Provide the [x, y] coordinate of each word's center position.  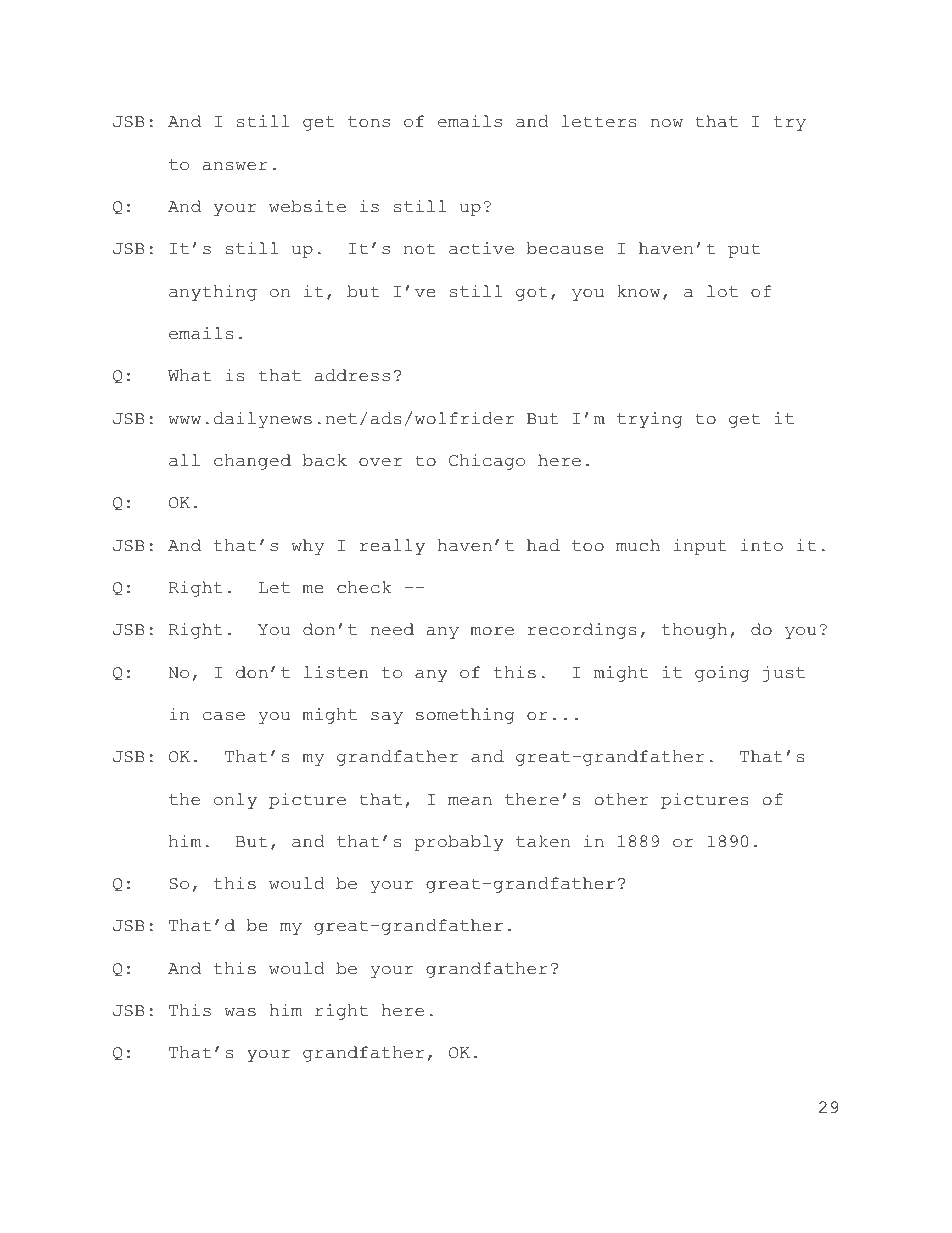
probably [459, 843]
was [240, 1012]
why [307, 547]
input [700, 547]
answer [235, 166]
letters [599, 121]
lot [722, 291]
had [543, 545]
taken [543, 841]
